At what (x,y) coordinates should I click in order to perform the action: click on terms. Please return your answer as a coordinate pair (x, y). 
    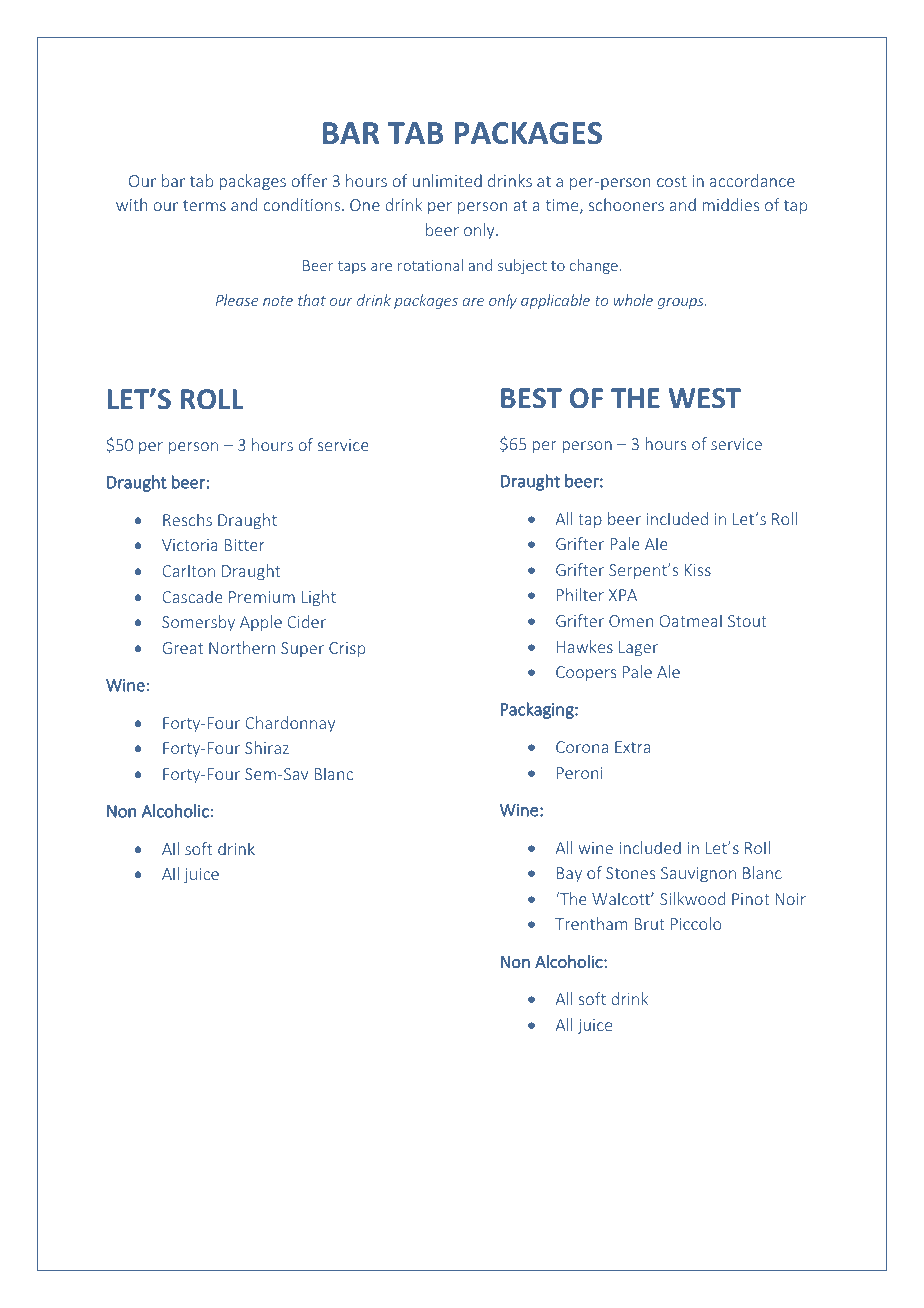
    Looking at the image, I should click on (204, 205).
